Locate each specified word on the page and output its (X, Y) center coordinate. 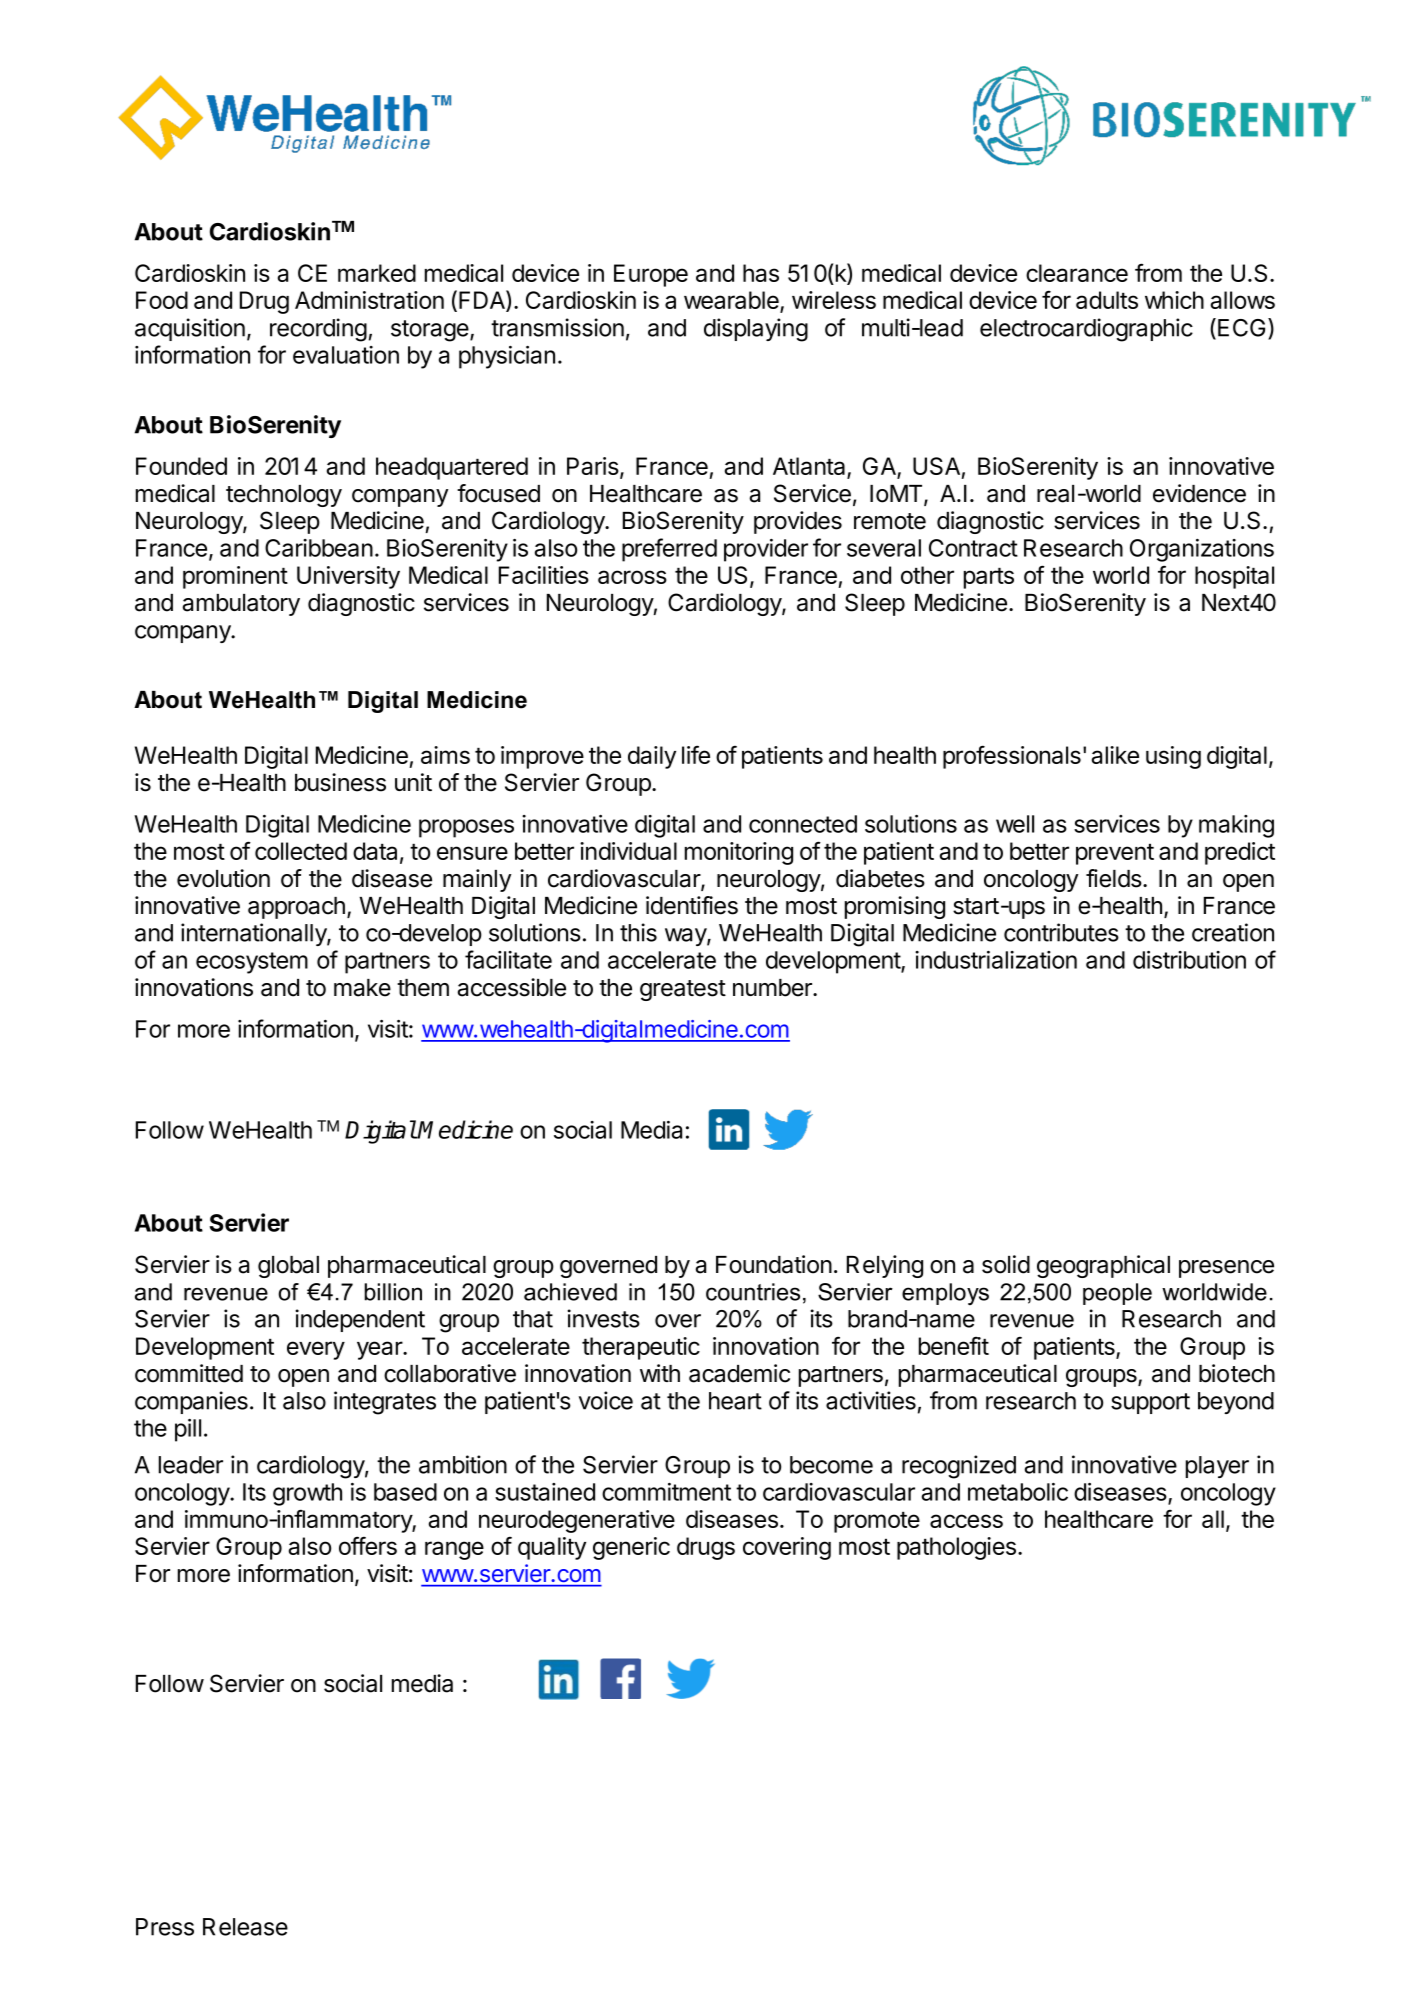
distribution (1189, 960)
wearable (732, 301)
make (362, 988)
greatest (683, 990)
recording (318, 330)
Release (245, 1927)
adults (1107, 300)
